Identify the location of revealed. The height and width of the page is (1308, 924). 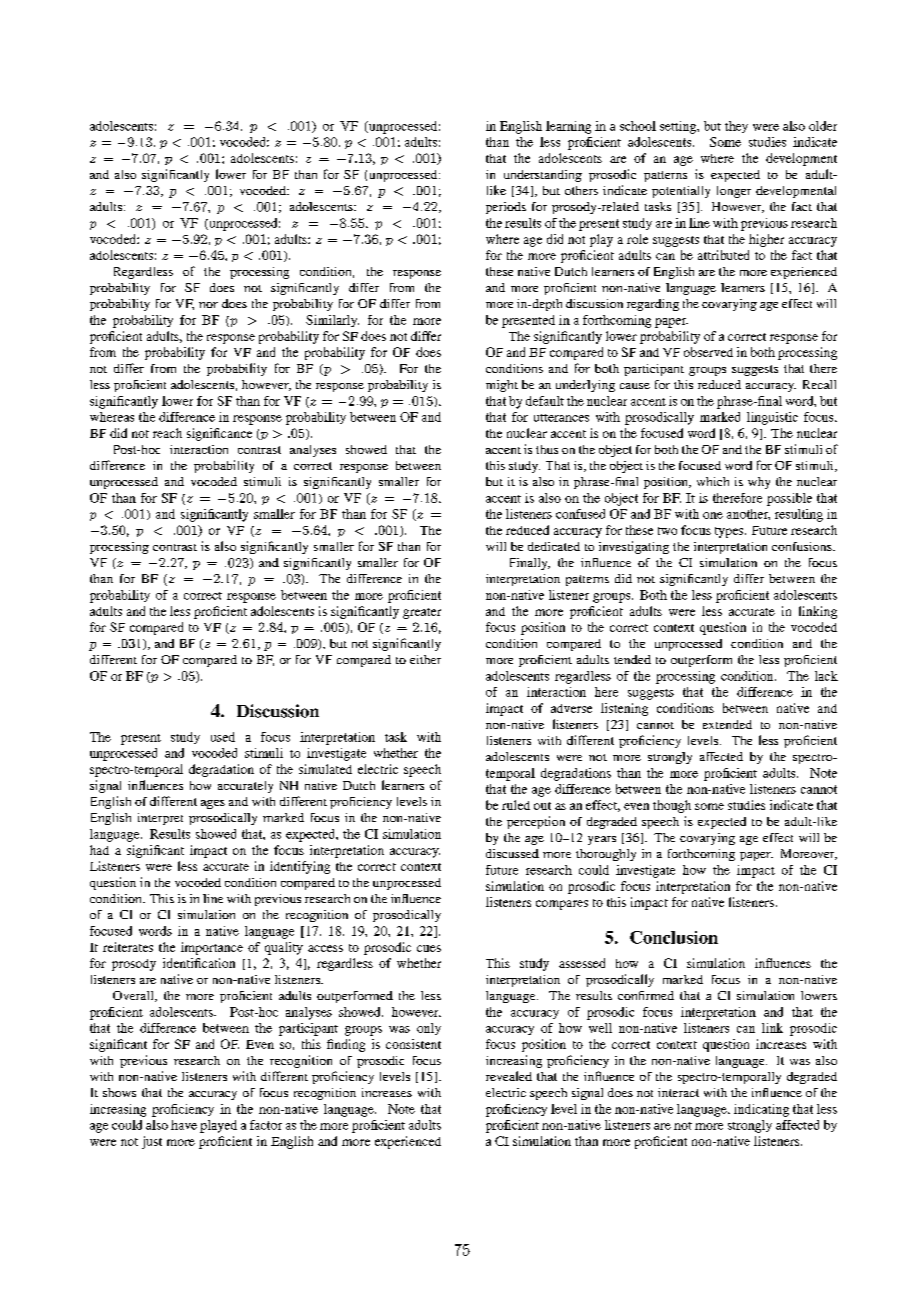
(509, 1076).
